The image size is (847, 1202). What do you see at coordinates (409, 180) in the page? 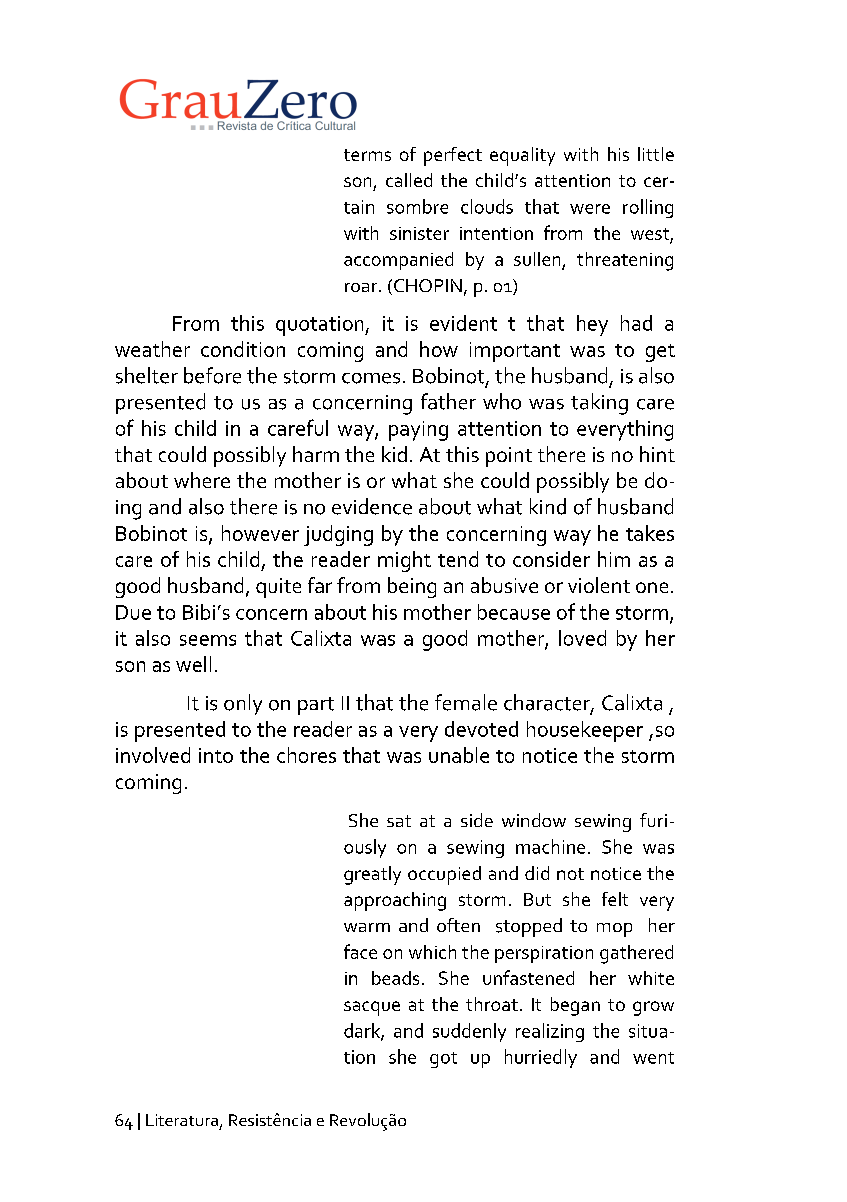
I see `called` at bounding box center [409, 180].
